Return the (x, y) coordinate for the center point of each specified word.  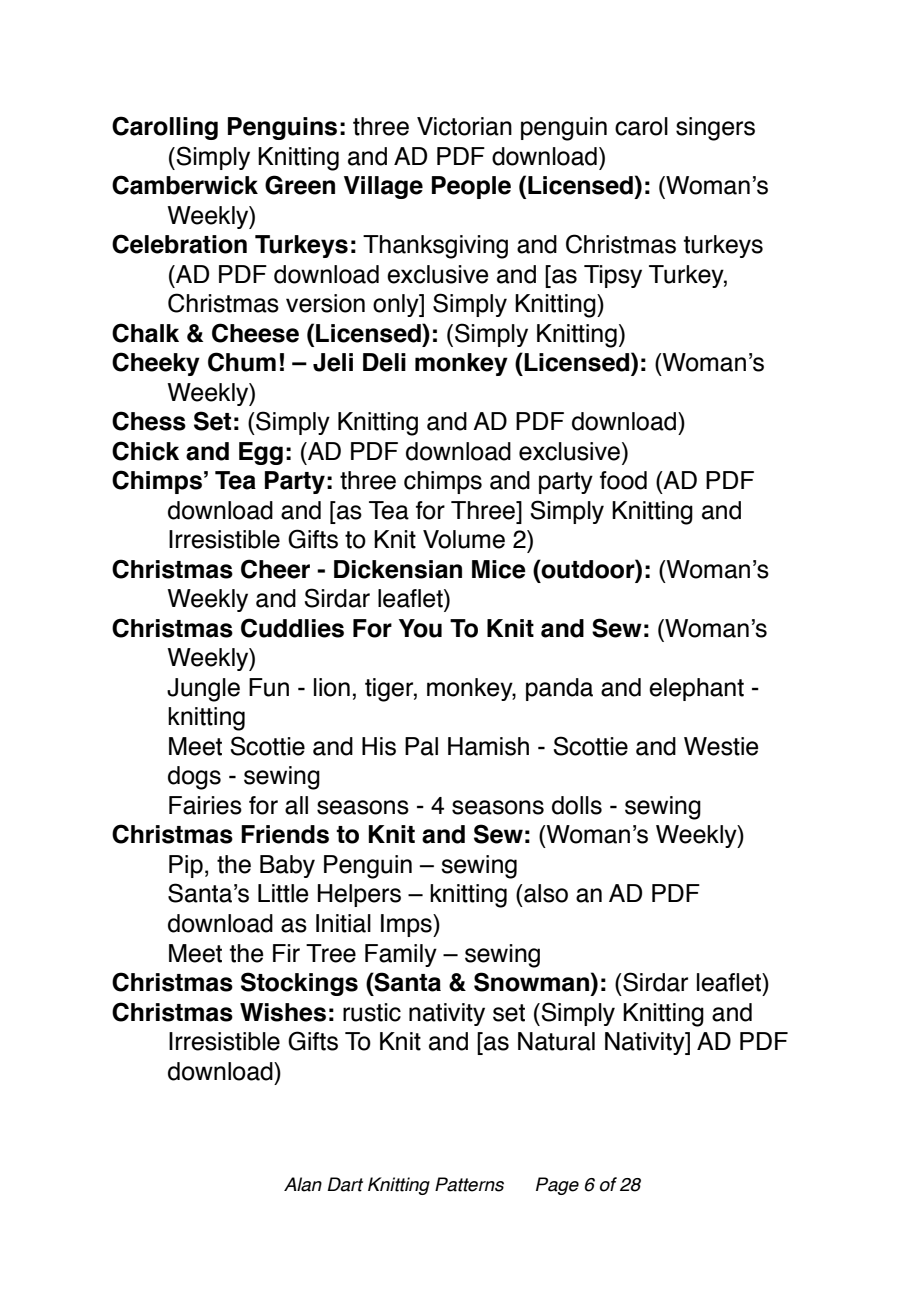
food (623, 480)
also (545, 893)
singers (715, 129)
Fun (269, 687)
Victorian (464, 126)
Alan (303, 1184)
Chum (242, 362)
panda (559, 689)
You (420, 628)
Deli (384, 362)
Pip (186, 866)
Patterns (469, 1184)
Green (300, 185)
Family (401, 955)
